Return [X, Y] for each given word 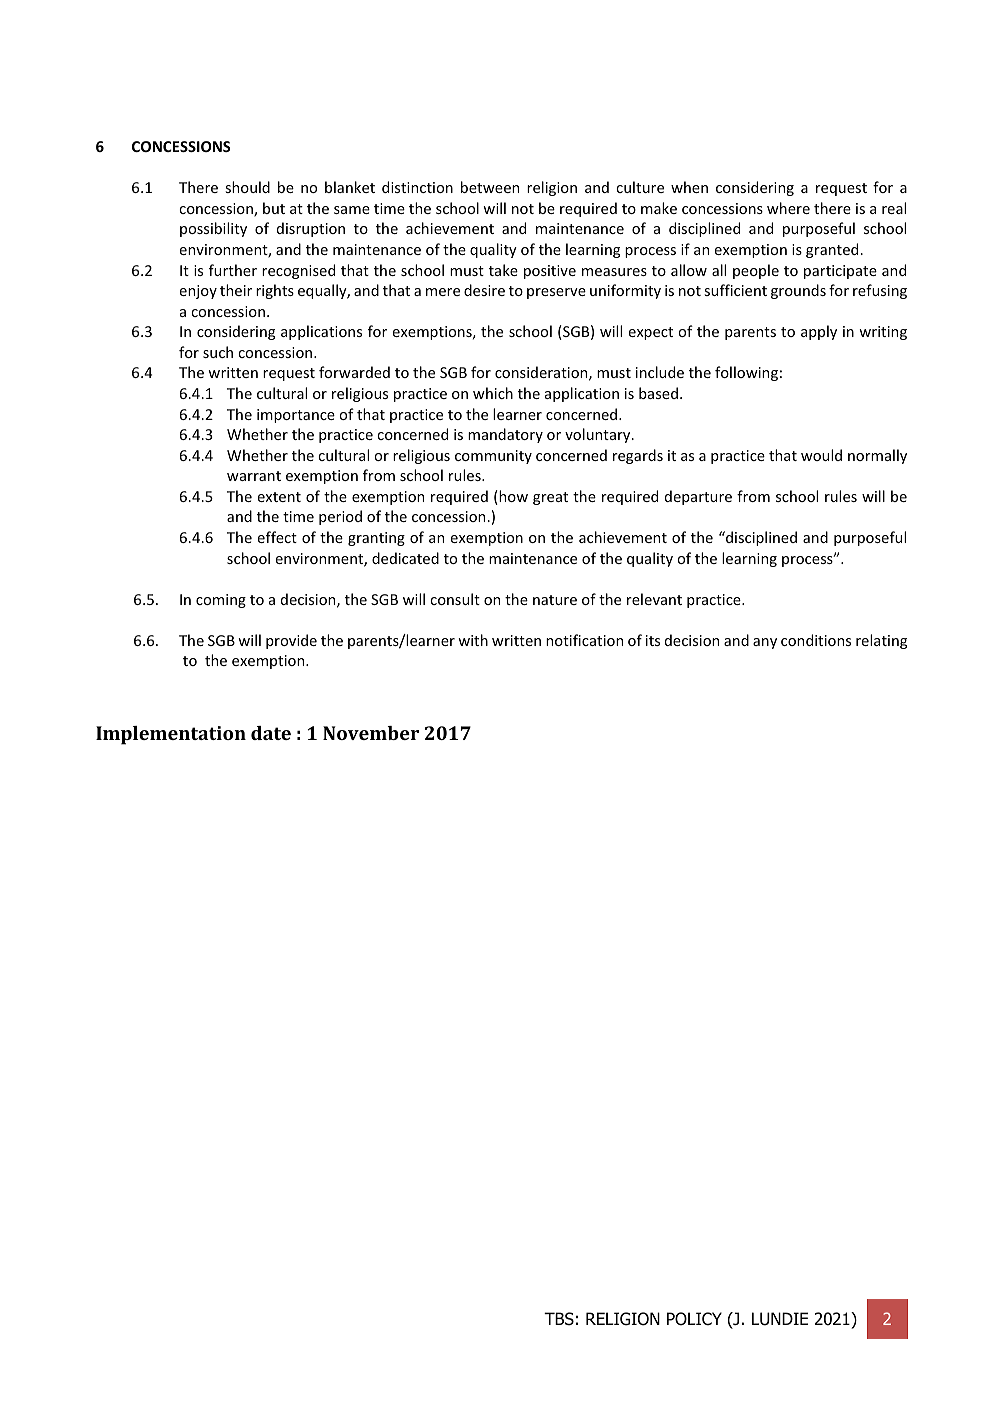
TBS [559, 1319]
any [765, 643]
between [490, 187]
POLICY [694, 1319]
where [788, 208]
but [274, 208]
